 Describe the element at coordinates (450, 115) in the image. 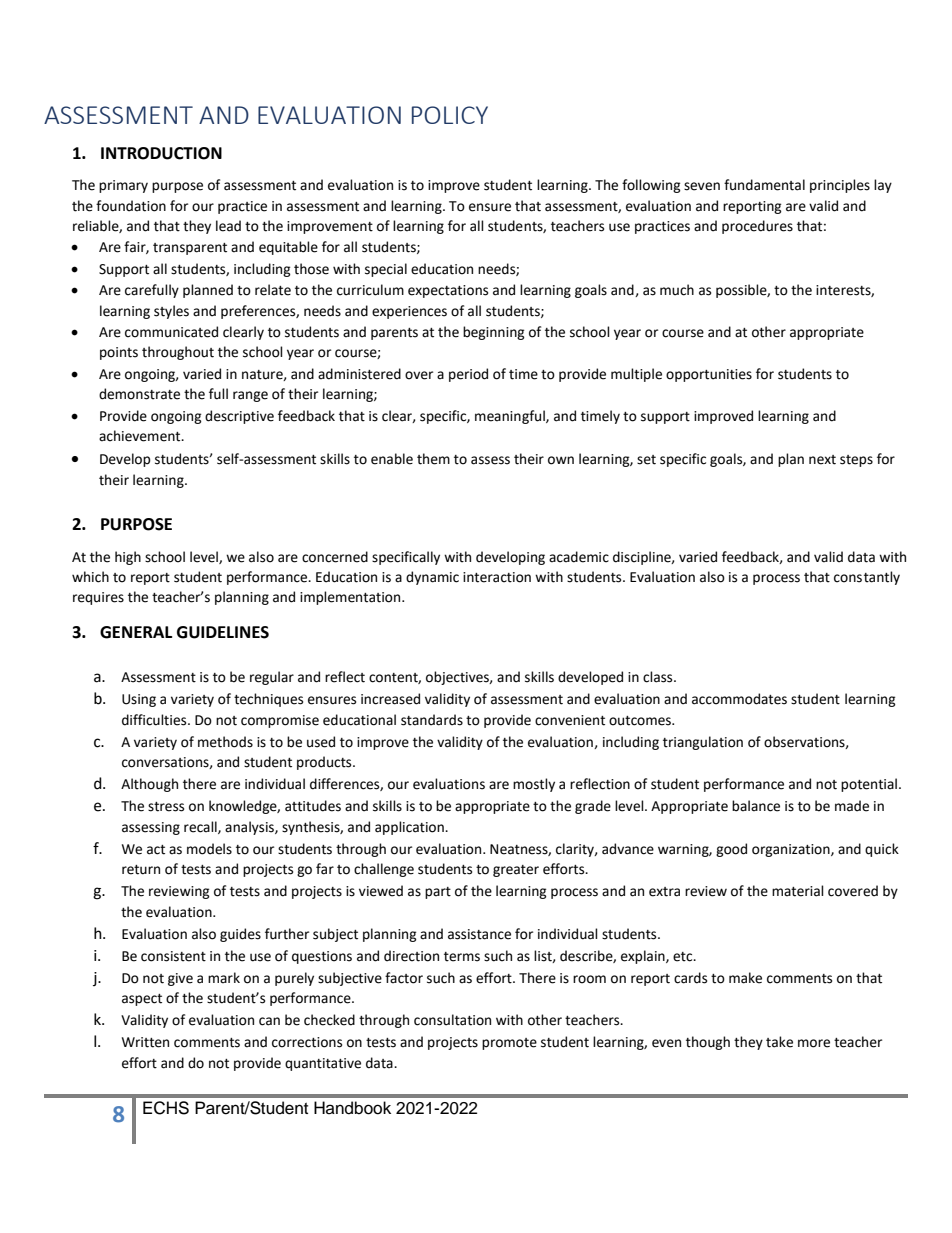

I see `POLICY` at that location.
